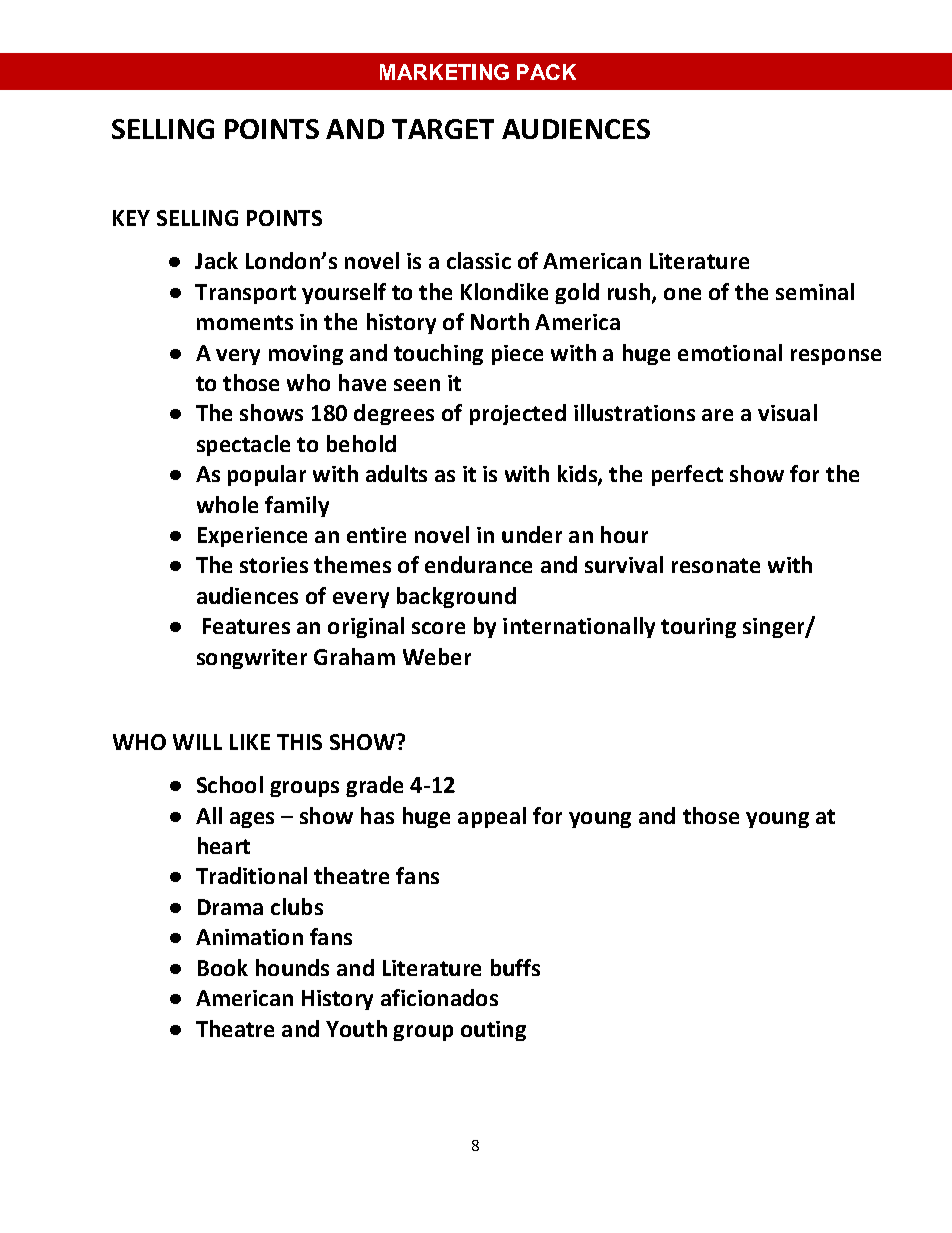  What do you see at coordinates (478, 564) in the screenshot?
I see `endurance` at bounding box center [478, 564].
